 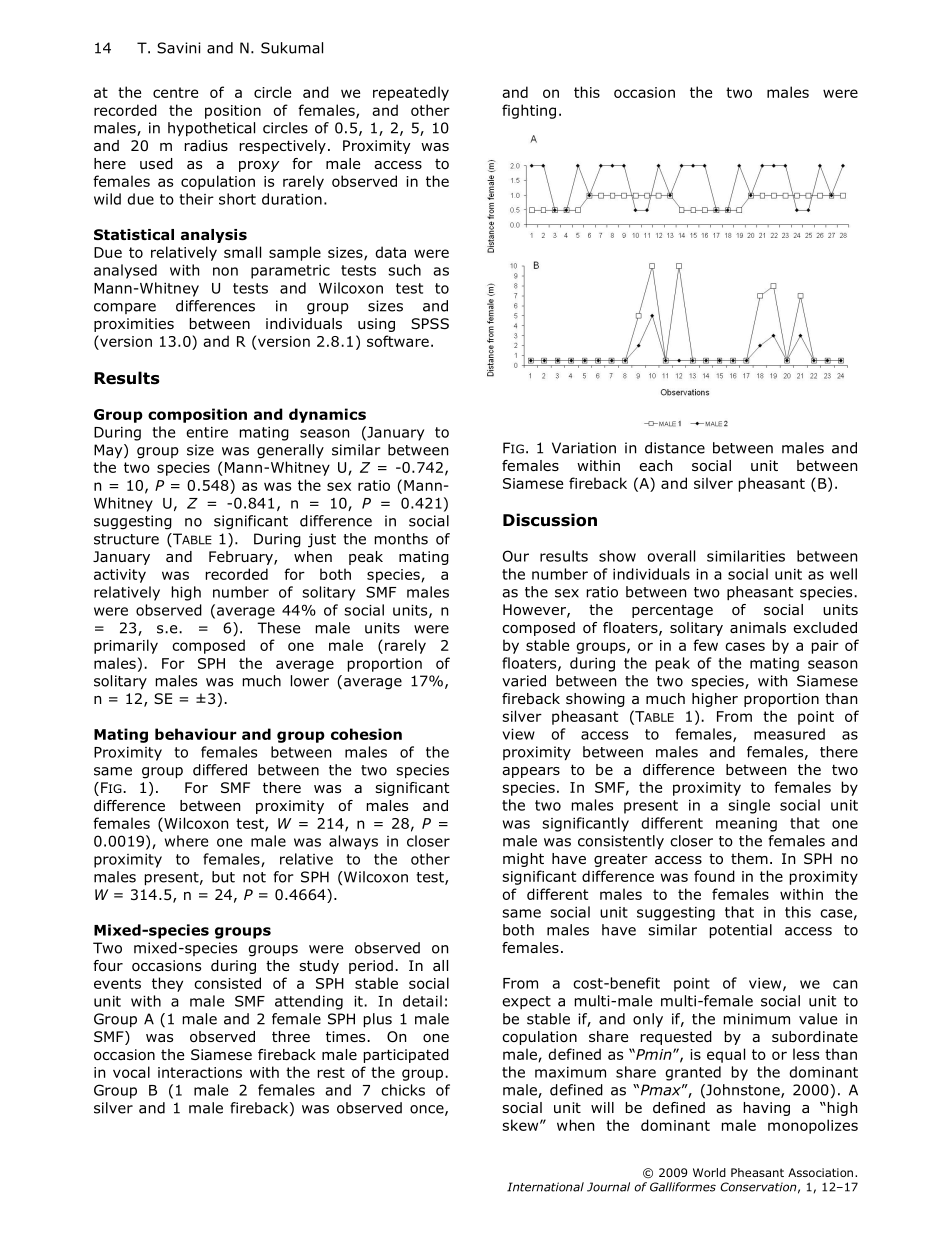 What do you see at coordinates (411, 93) in the image?
I see `repeatedly` at bounding box center [411, 93].
